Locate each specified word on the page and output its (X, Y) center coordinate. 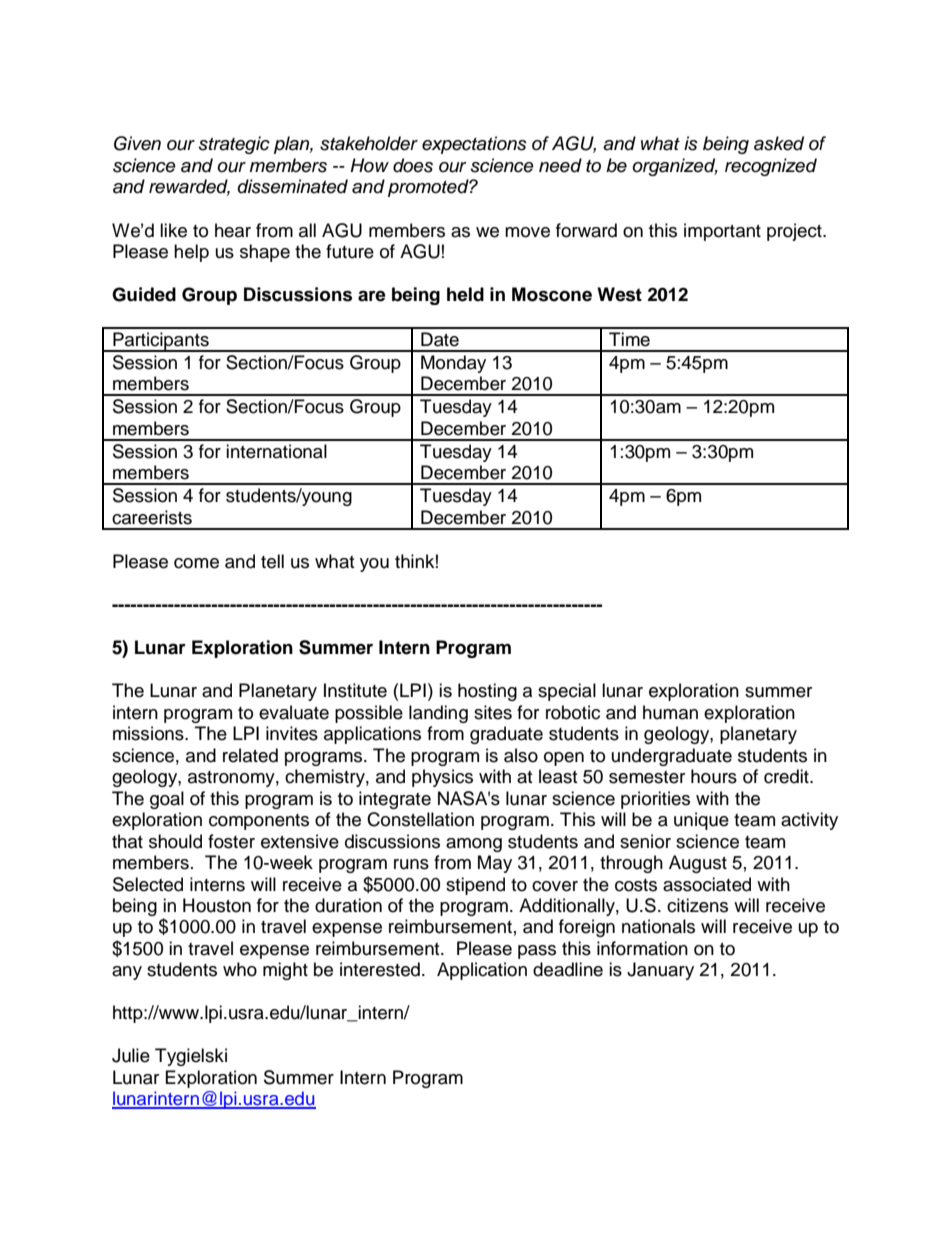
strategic (234, 145)
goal (167, 800)
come (196, 563)
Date (440, 339)
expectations (474, 145)
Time (629, 339)
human (670, 712)
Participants (161, 342)
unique (701, 821)
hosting (487, 692)
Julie (131, 1055)
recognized (771, 167)
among (474, 845)
